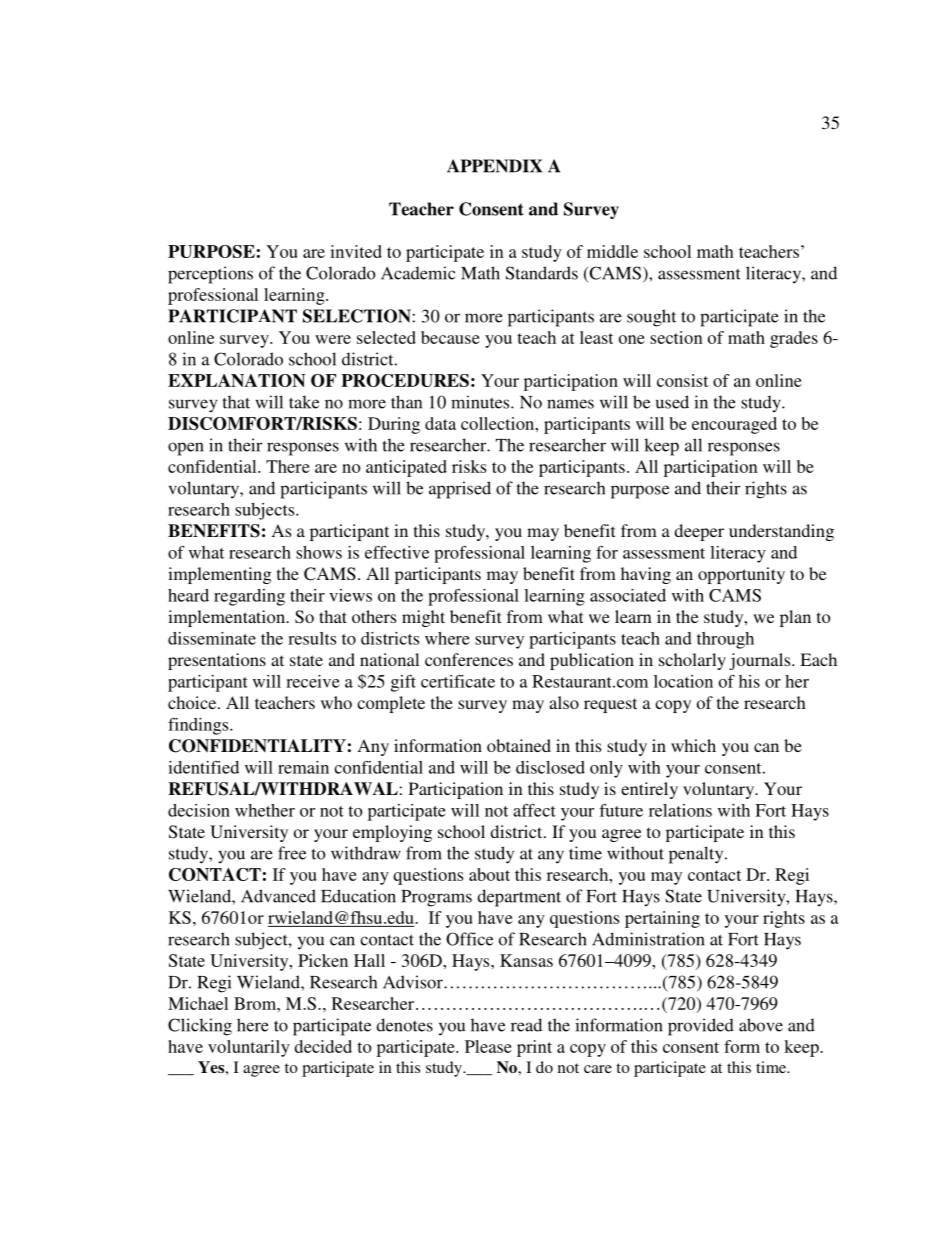  What do you see at coordinates (725, 640) in the screenshot?
I see `through` at bounding box center [725, 640].
